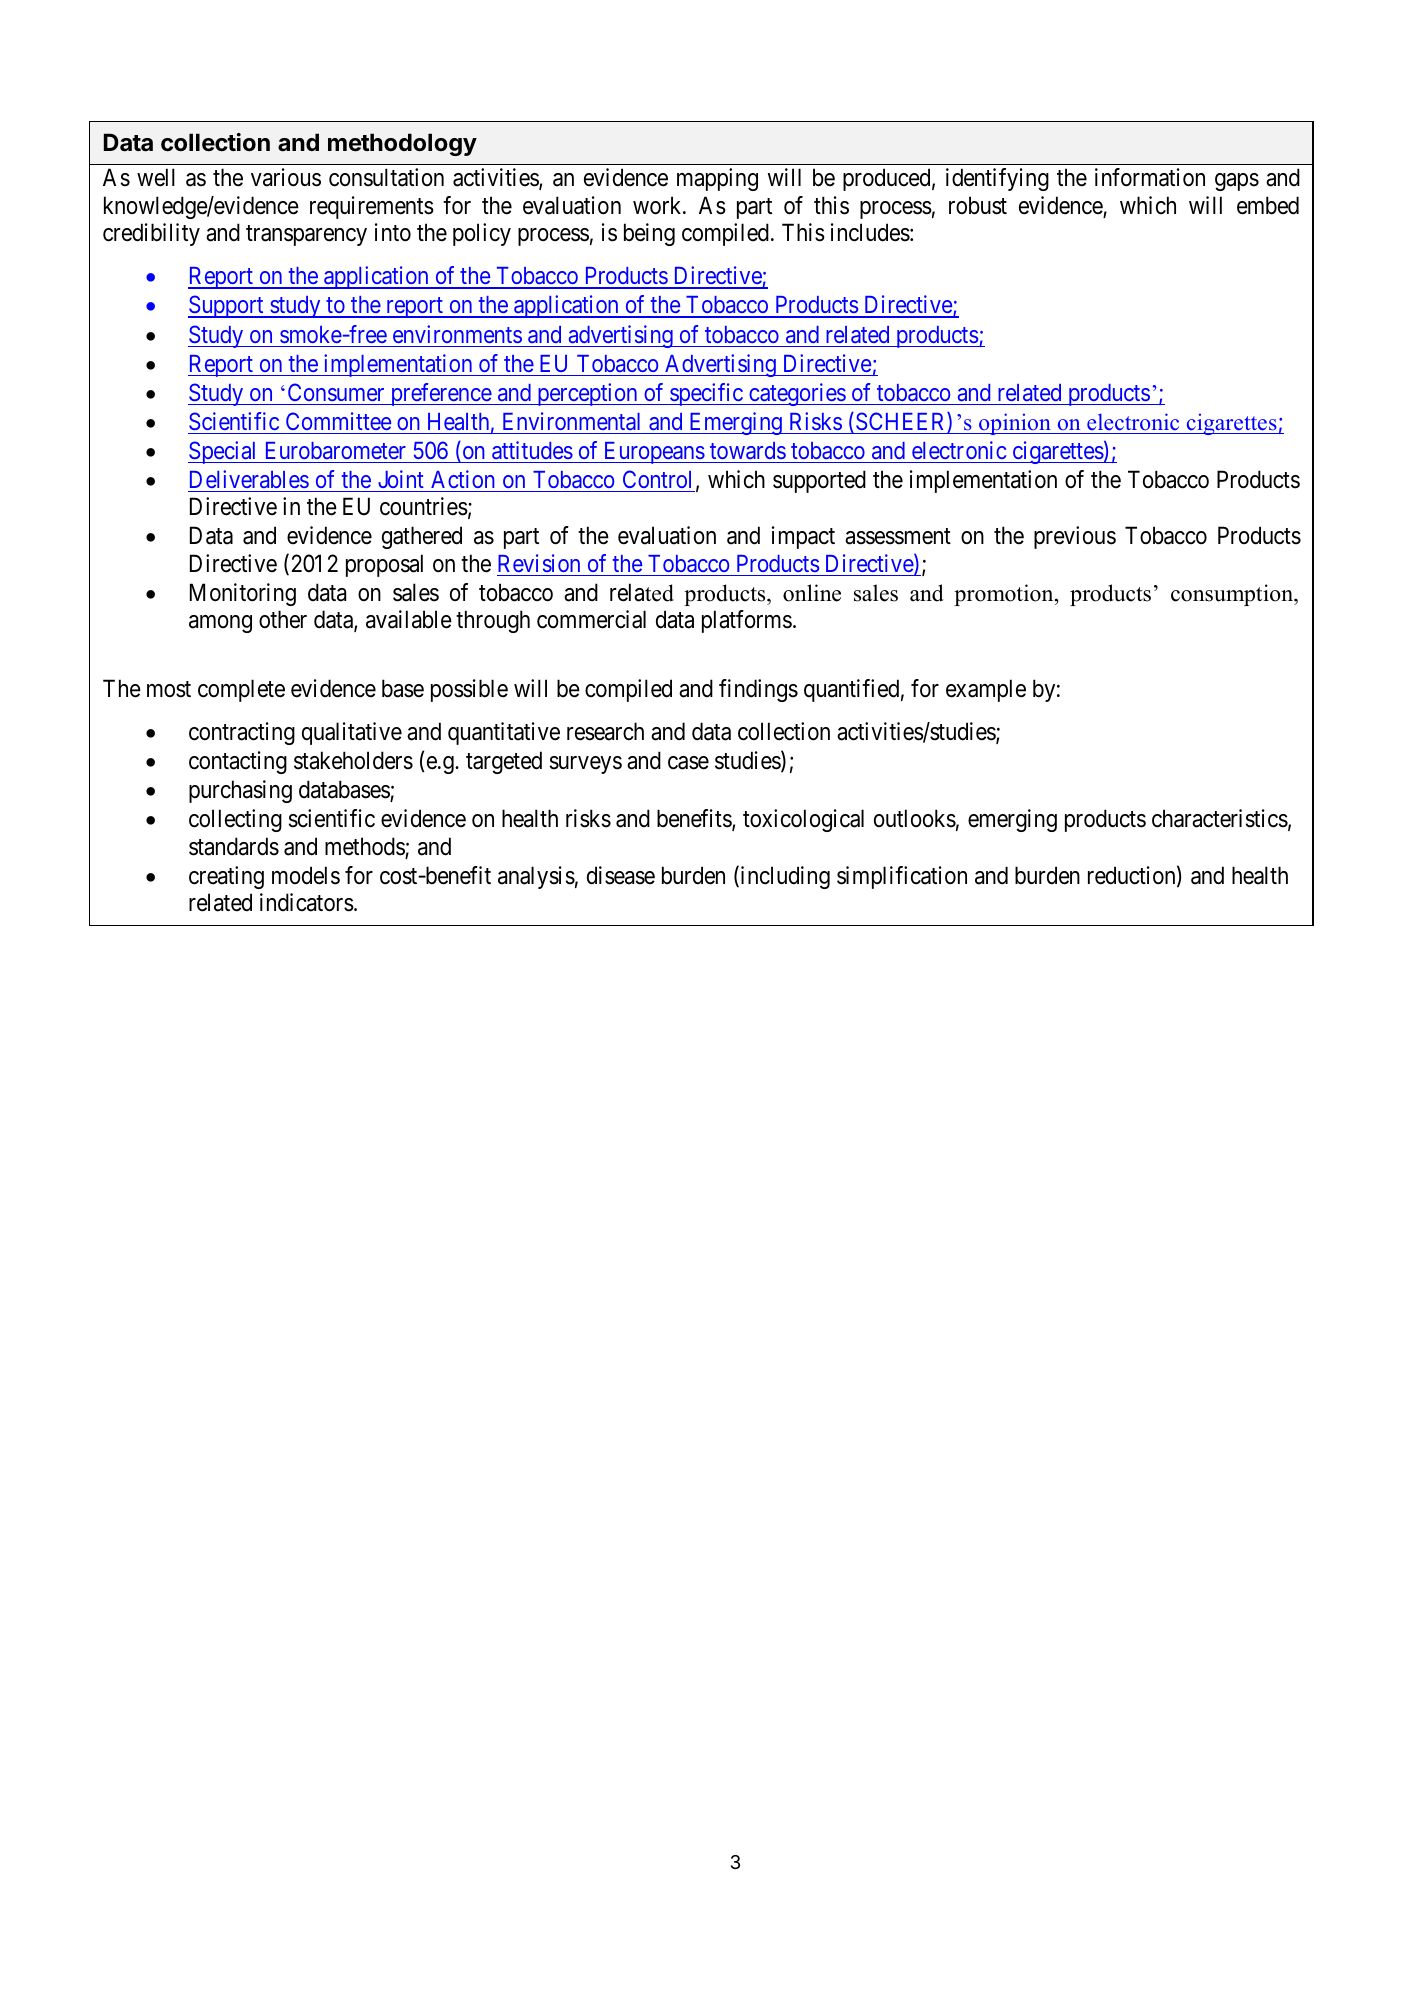 The width and height of the image is (1416, 2002). What do you see at coordinates (306, 875) in the image?
I see `models` at bounding box center [306, 875].
